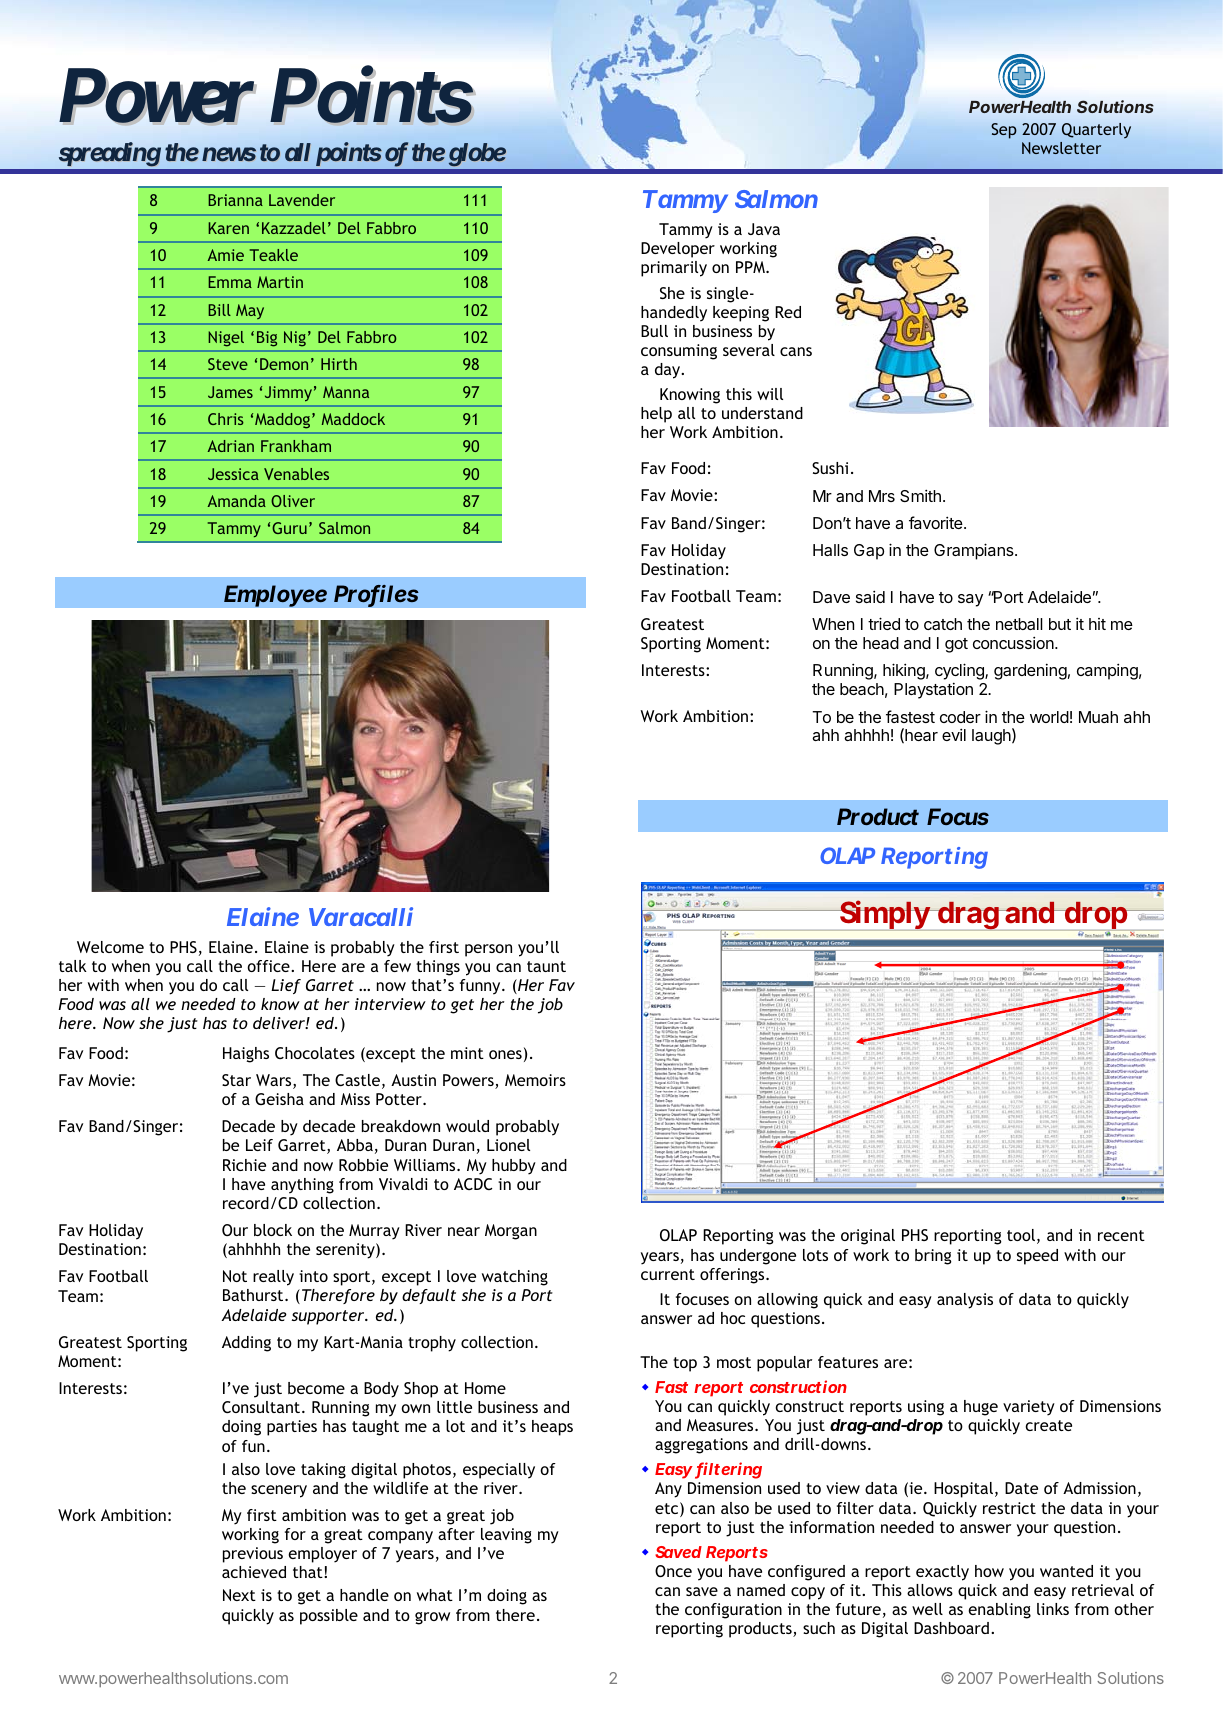 The image size is (1223, 1730). What do you see at coordinates (110, 947) in the document?
I see `Welcome` at bounding box center [110, 947].
